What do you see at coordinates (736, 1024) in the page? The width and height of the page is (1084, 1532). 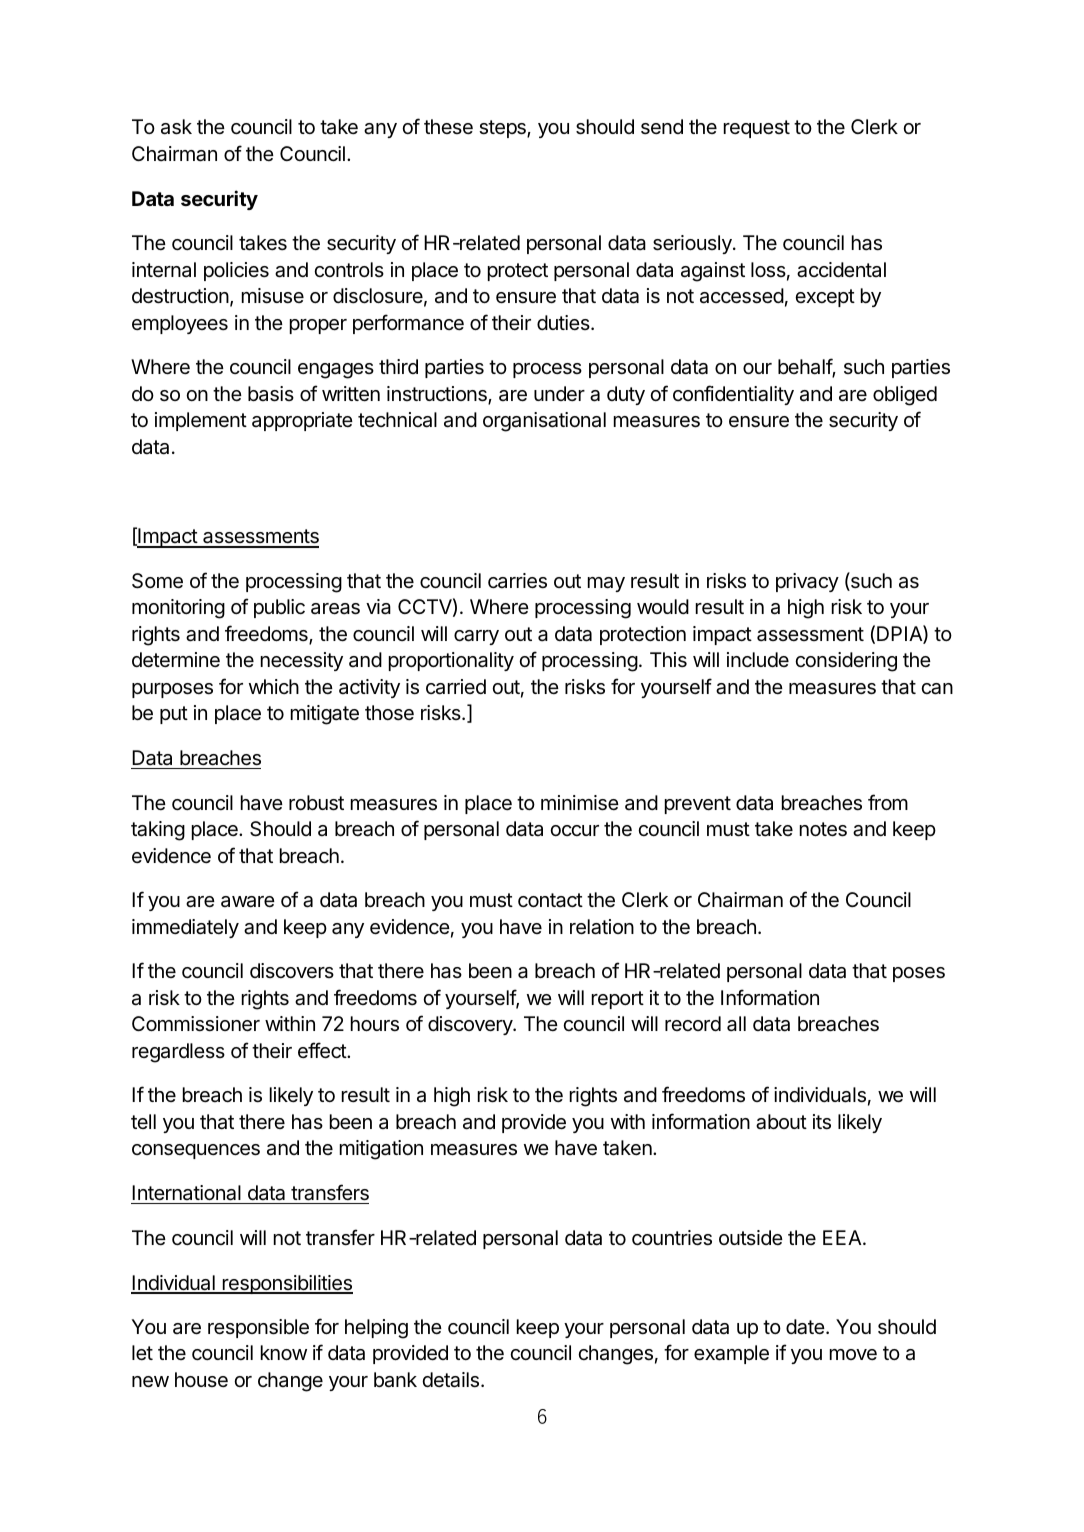 I see `all` at bounding box center [736, 1024].
